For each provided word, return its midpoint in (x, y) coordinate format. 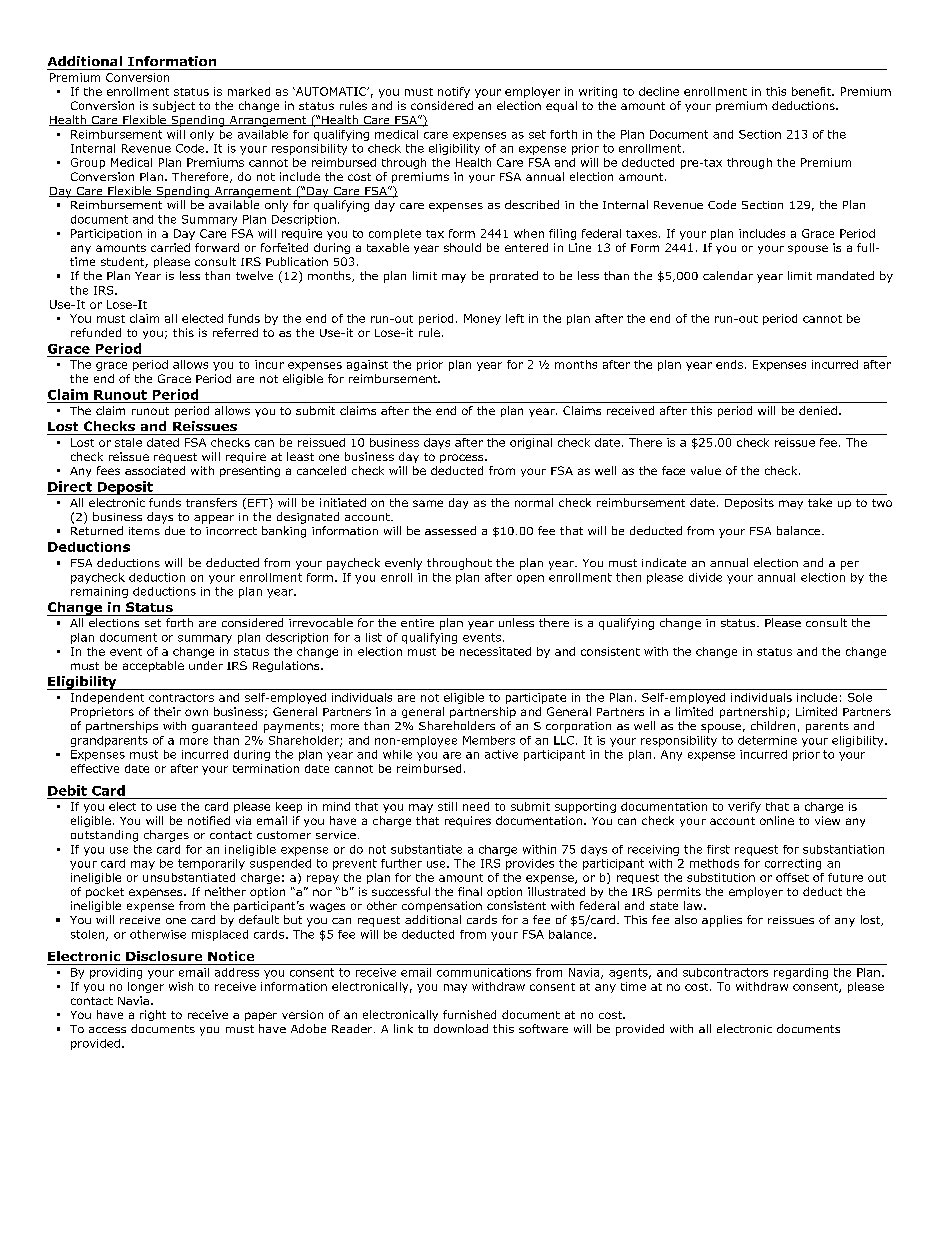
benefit (812, 91)
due (175, 530)
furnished (469, 1014)
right (153, 1015)
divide (705, 577)
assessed (450, 530)
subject (174, 106)
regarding (801, 973)
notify (454, 92)
